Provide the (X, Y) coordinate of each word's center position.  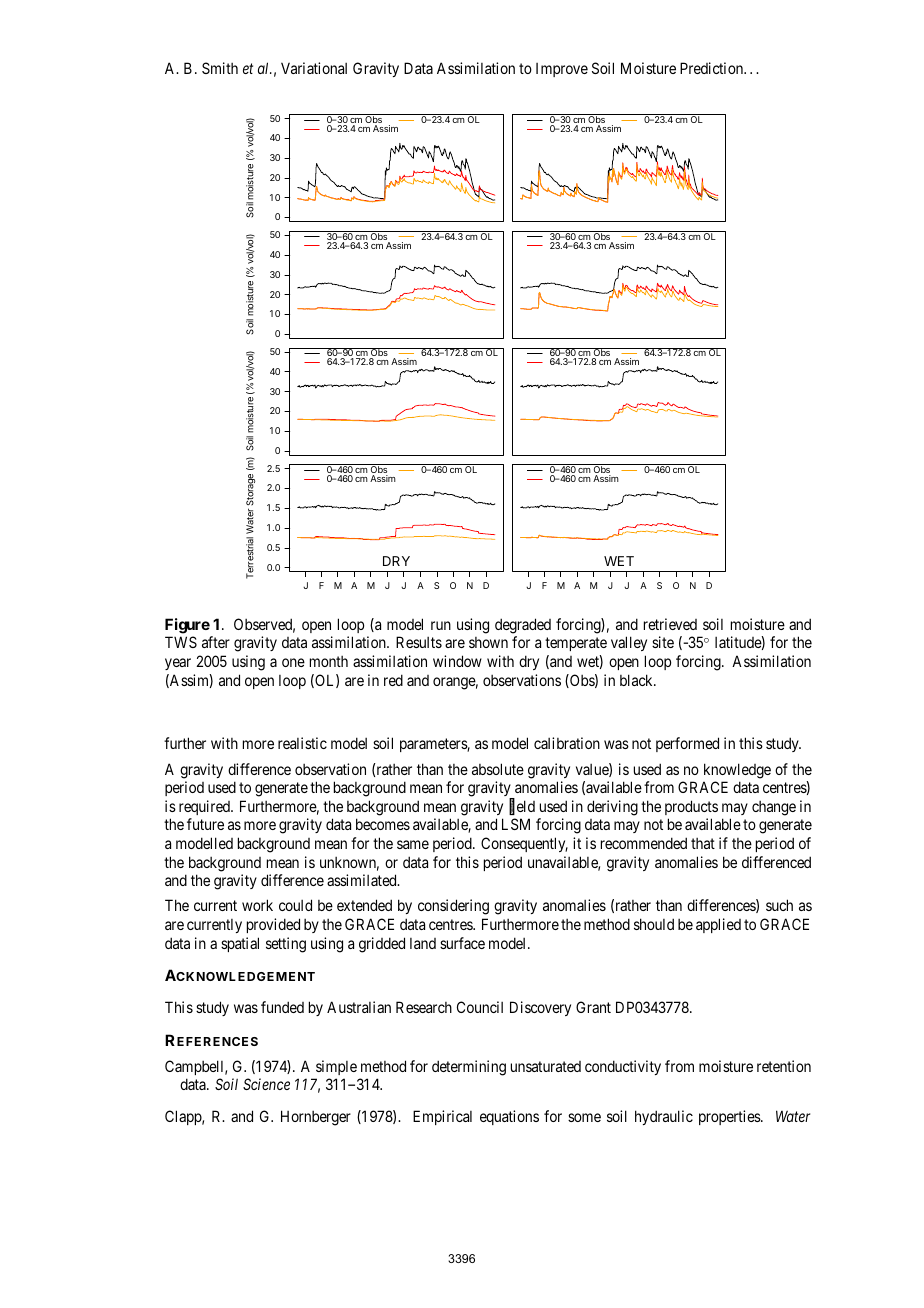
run (441, 625)
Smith (220, 68)
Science (266, 1084)
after (216, 642)
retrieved (670, 624)
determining (469, 1068)
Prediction (712, 68)
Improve (562, 70)
